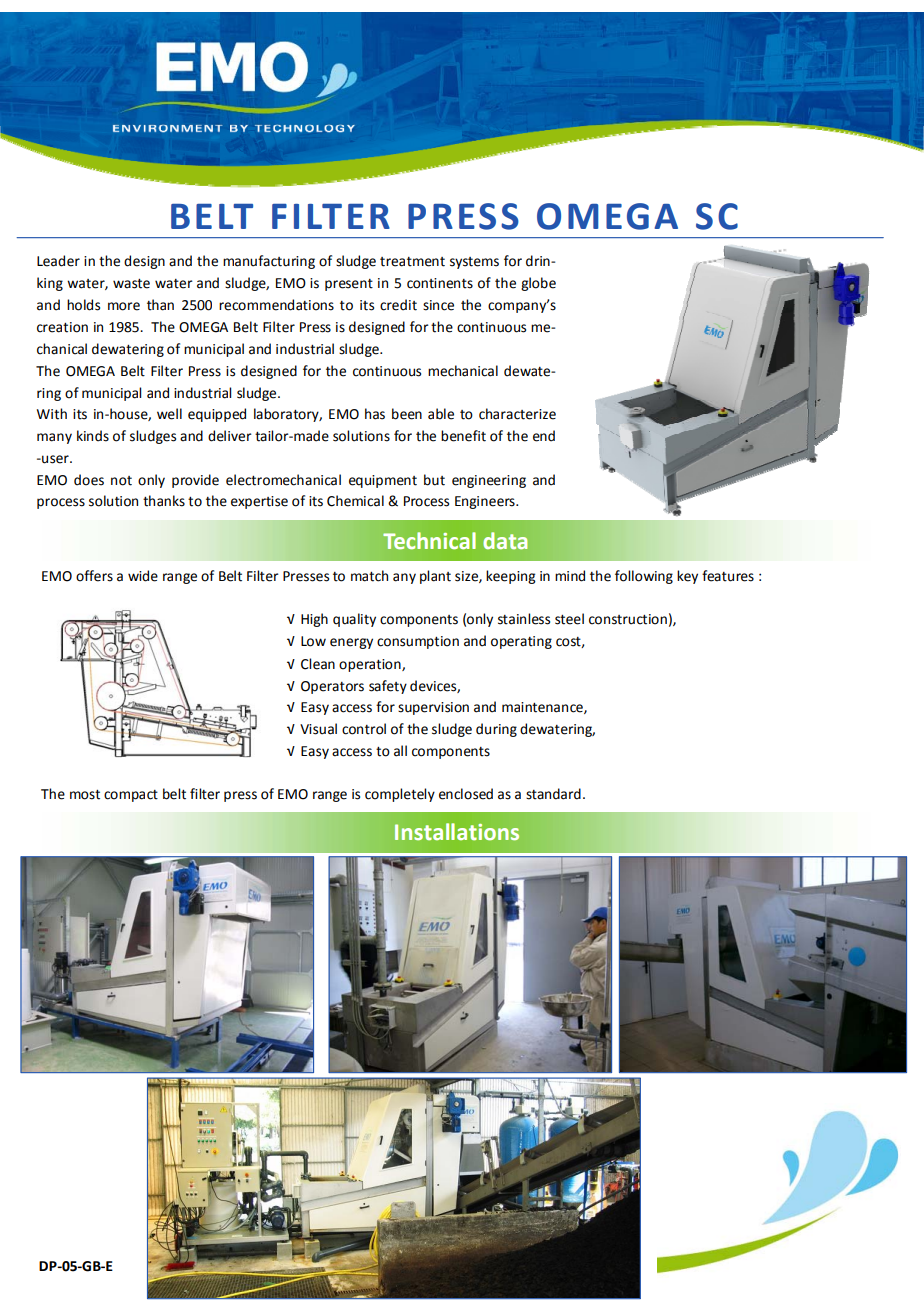 This image has width=924, height=1308. I want to click on not, so click(121, 481).
